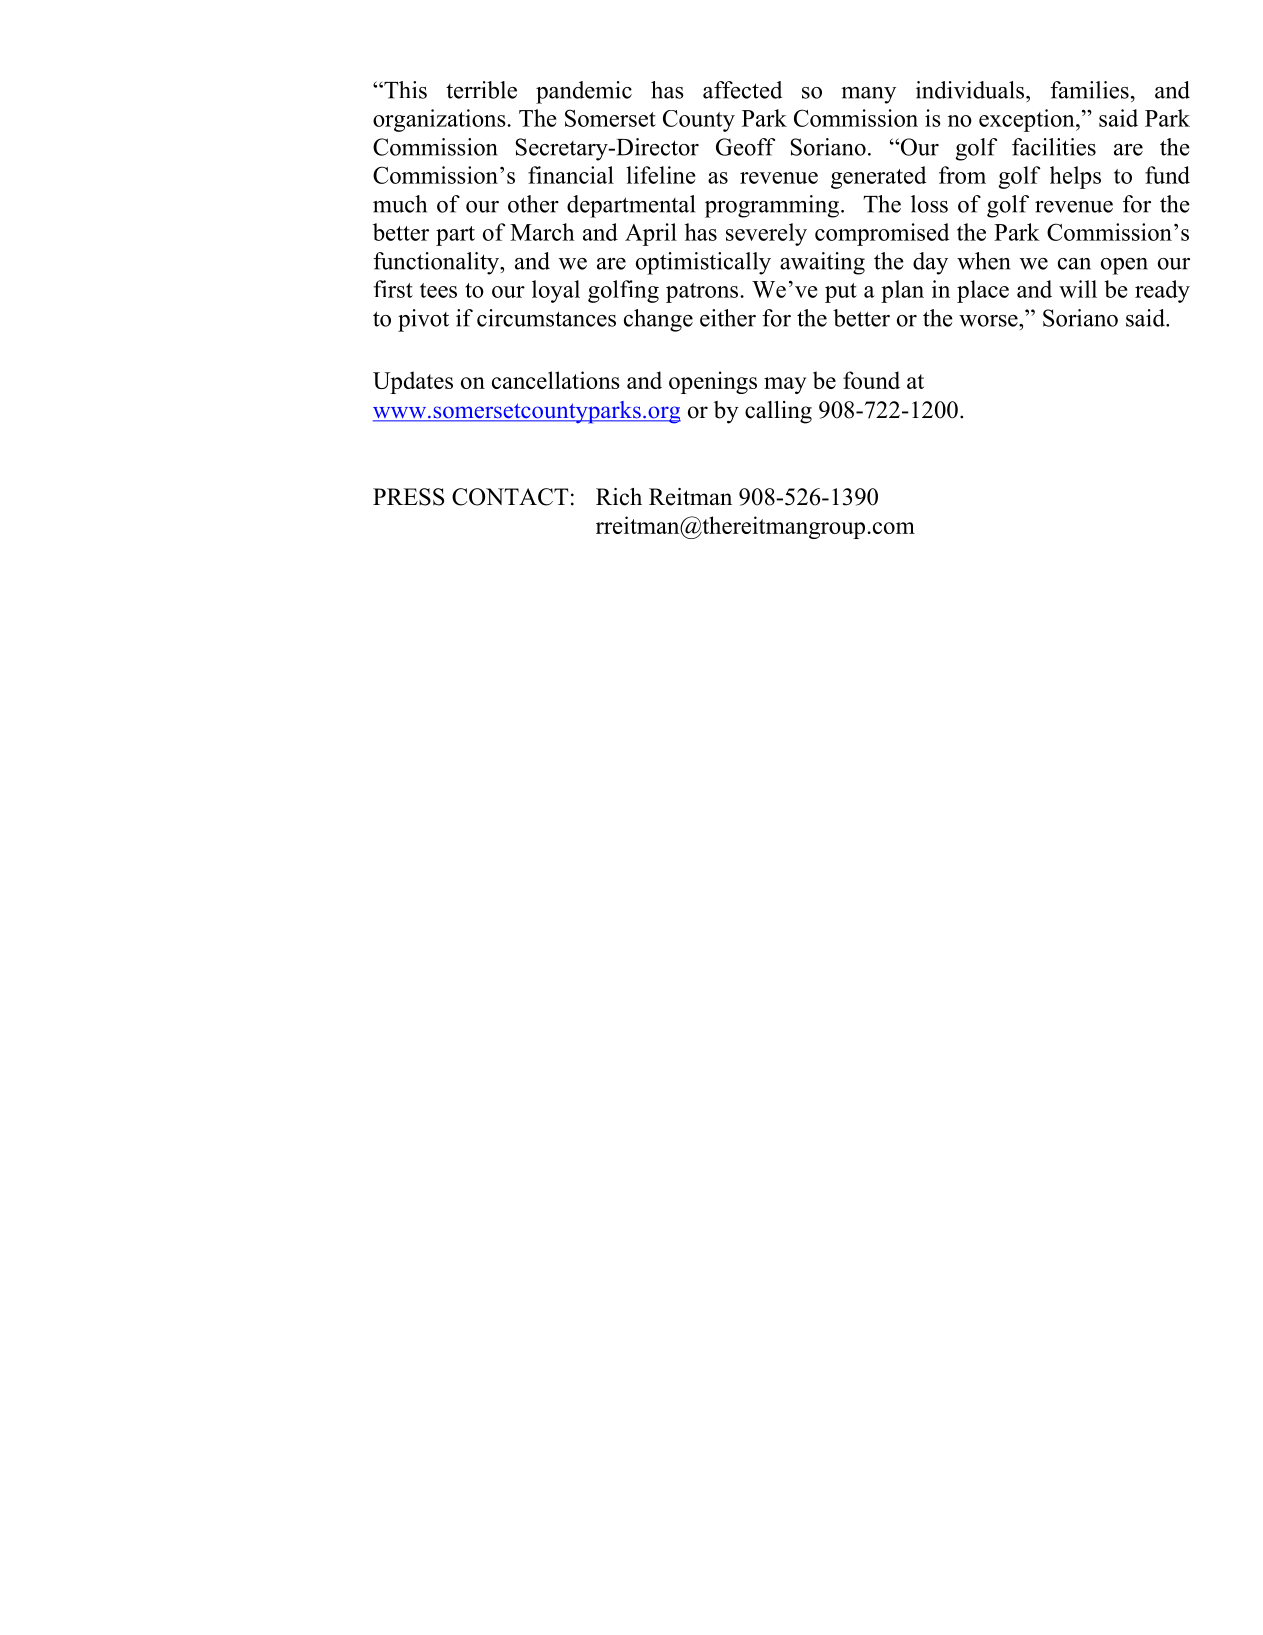  I want to click on may, so click(785, 385).
